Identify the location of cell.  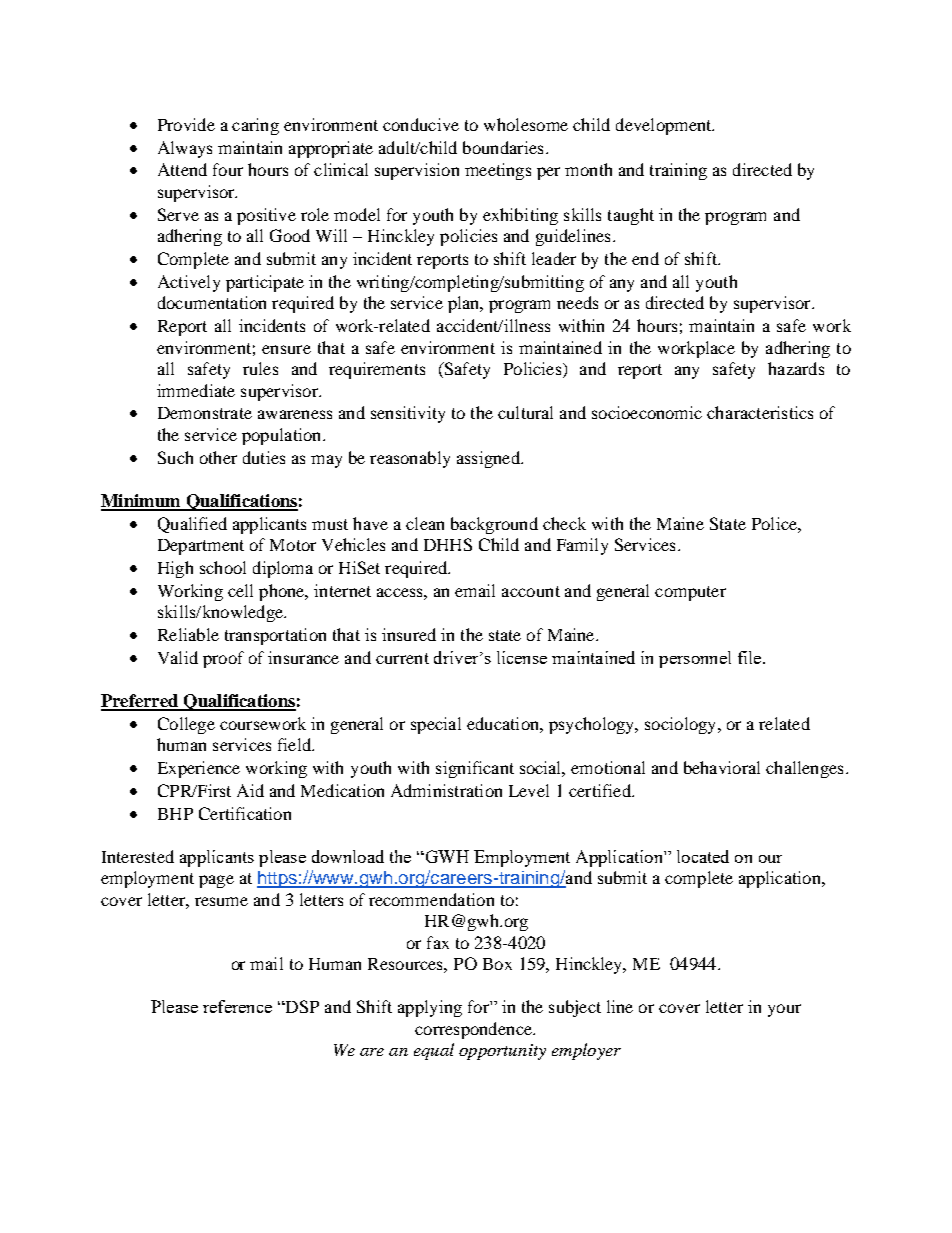
(240, 590).
